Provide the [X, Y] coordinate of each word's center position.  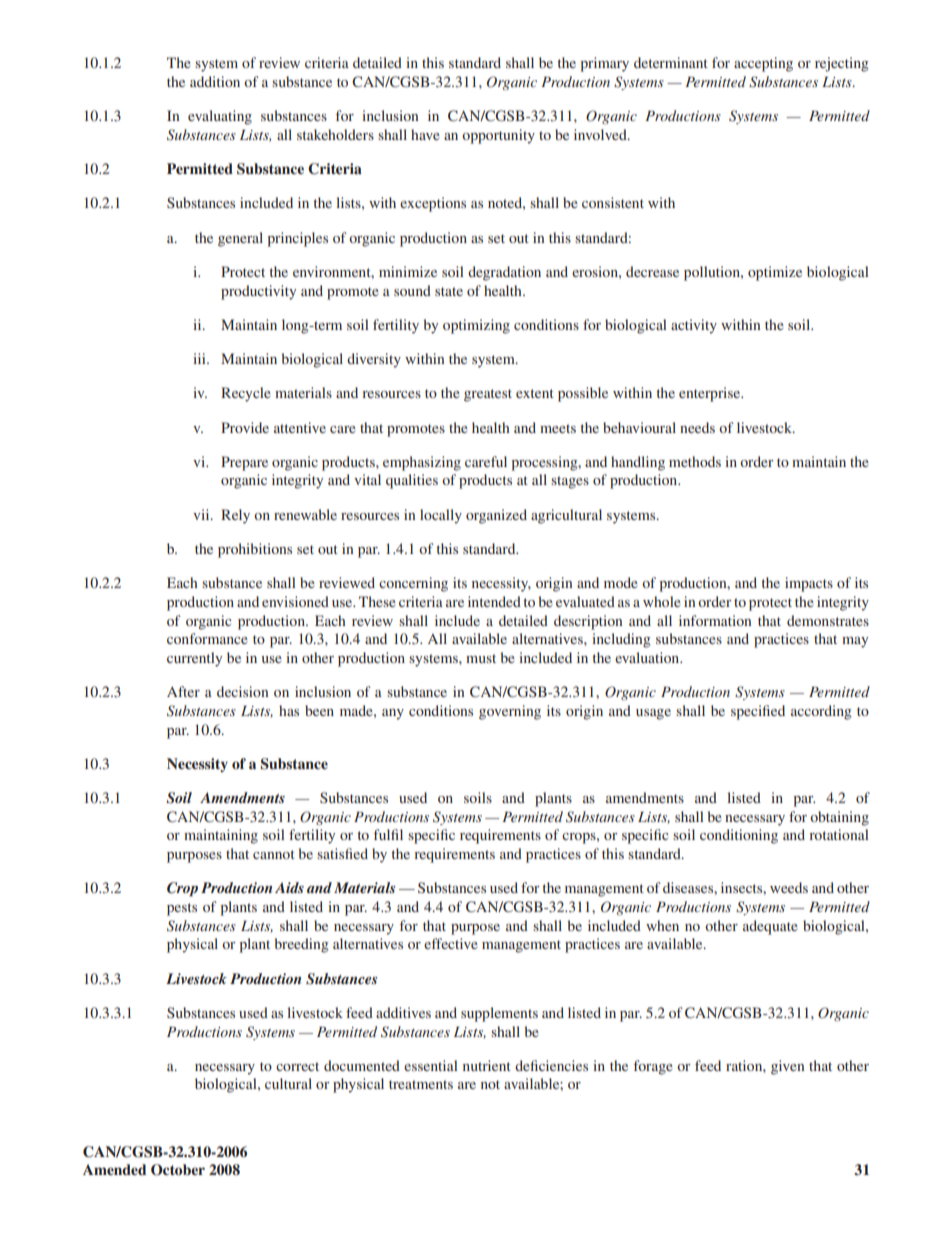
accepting [763, 64]
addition [215, 81]
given [787, 1067]
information [715, 620]
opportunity [498, 136]
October [178, 1170]
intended [494, 601]
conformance [207, 638]
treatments [421, 1084]
